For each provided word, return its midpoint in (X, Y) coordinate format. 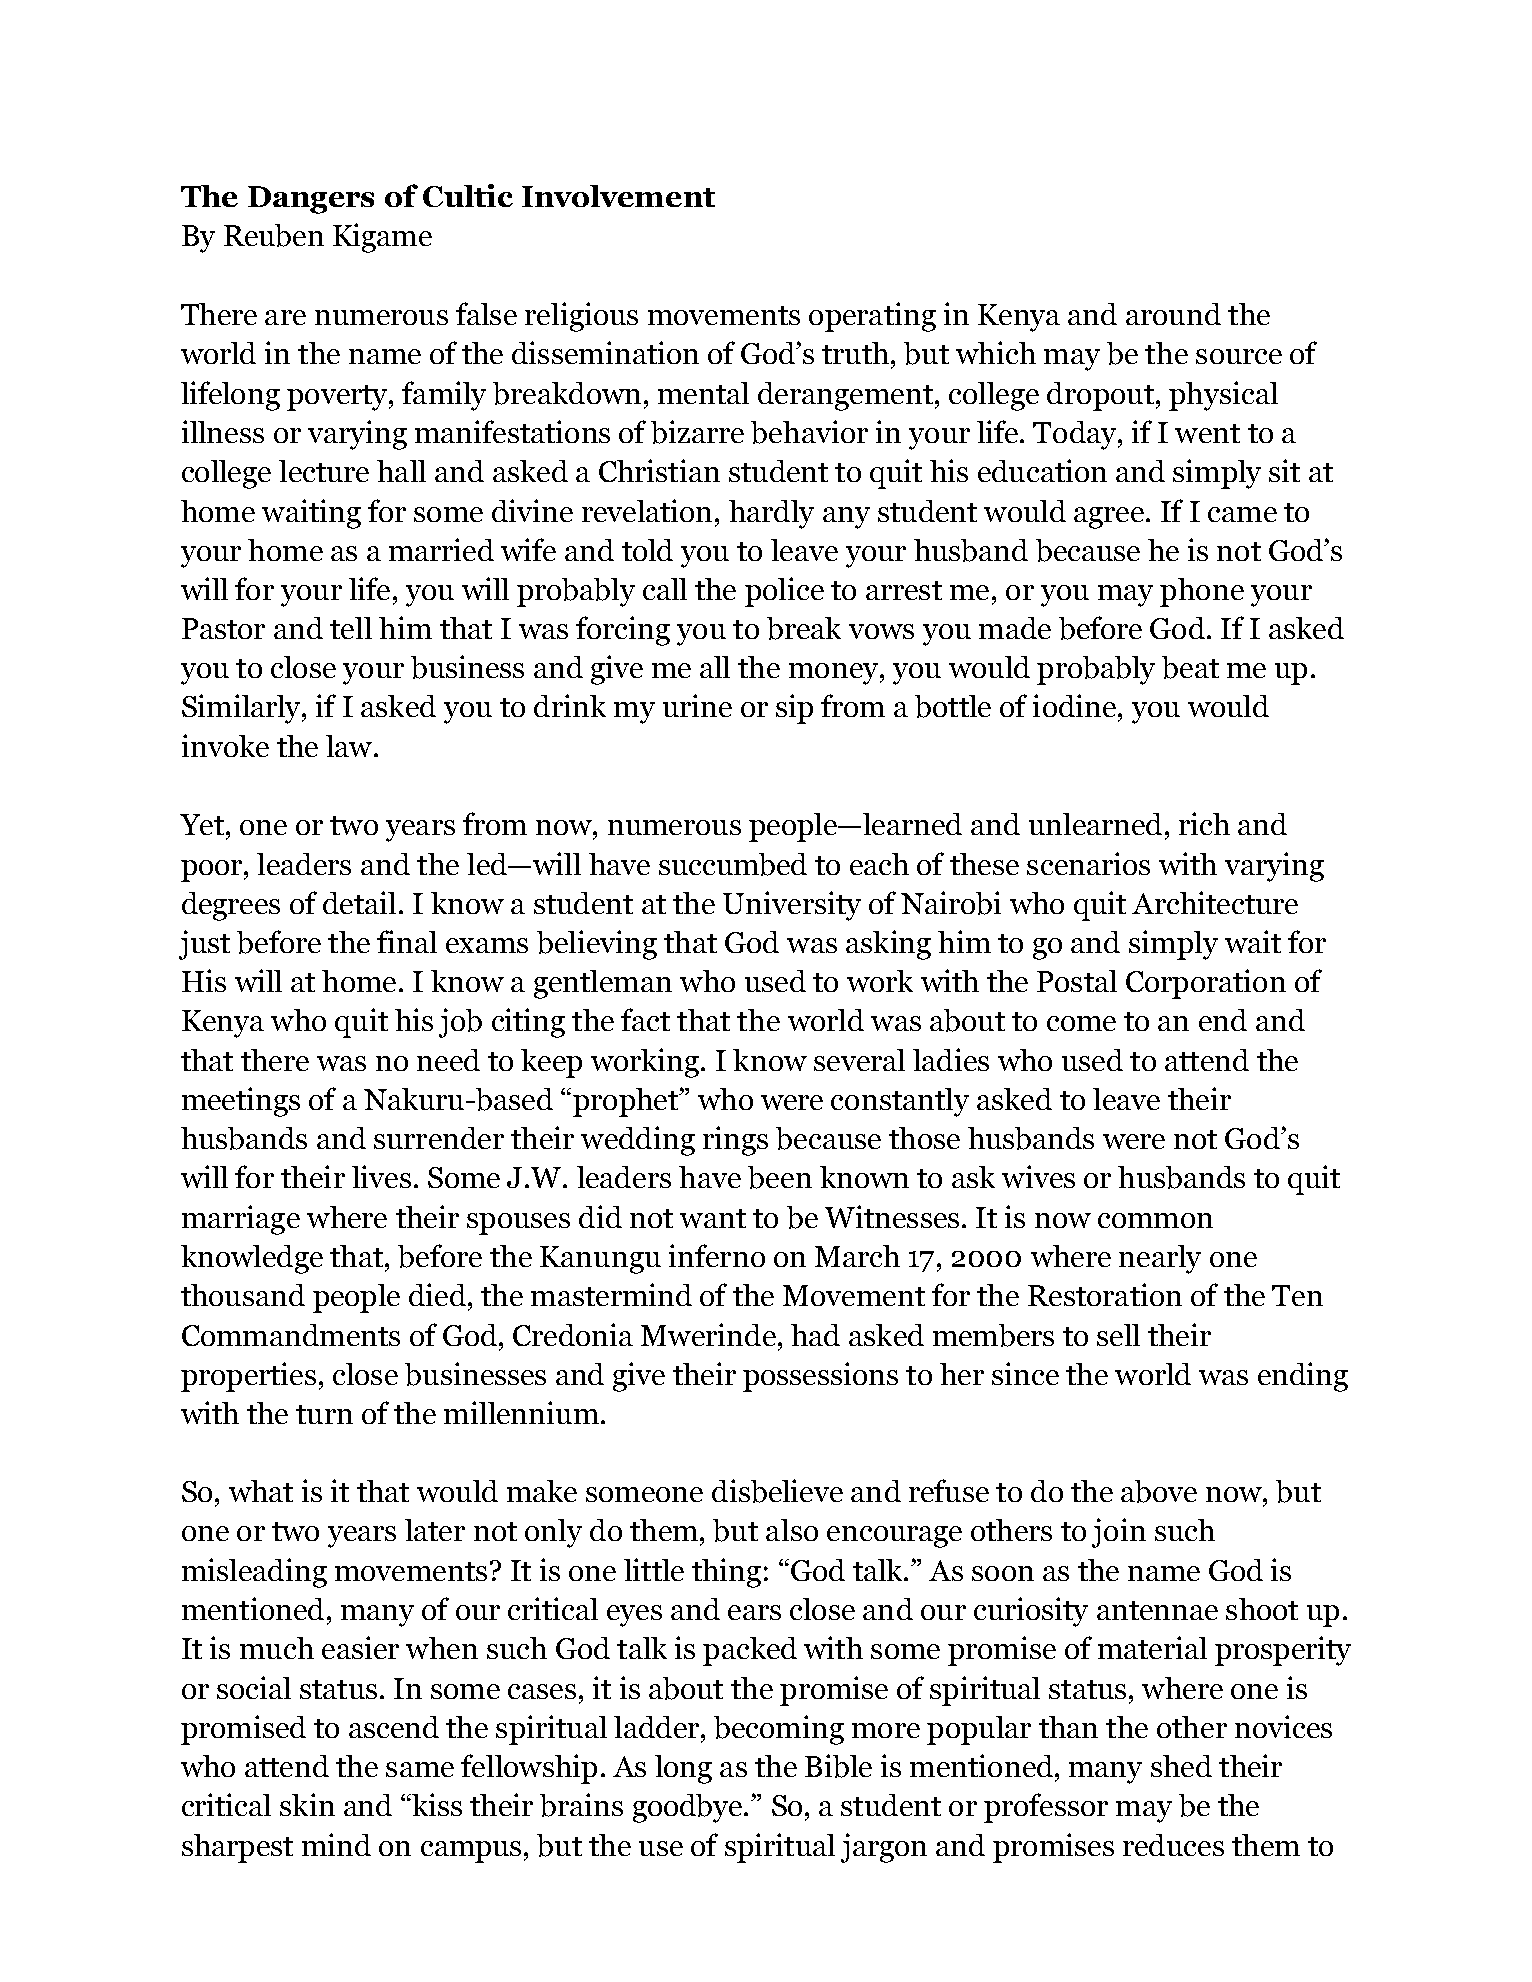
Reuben (274, 235)
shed (1181, 1766)
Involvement (618, 196)
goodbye (689, 1808)
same (420, 1769)
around (1173, 314)
